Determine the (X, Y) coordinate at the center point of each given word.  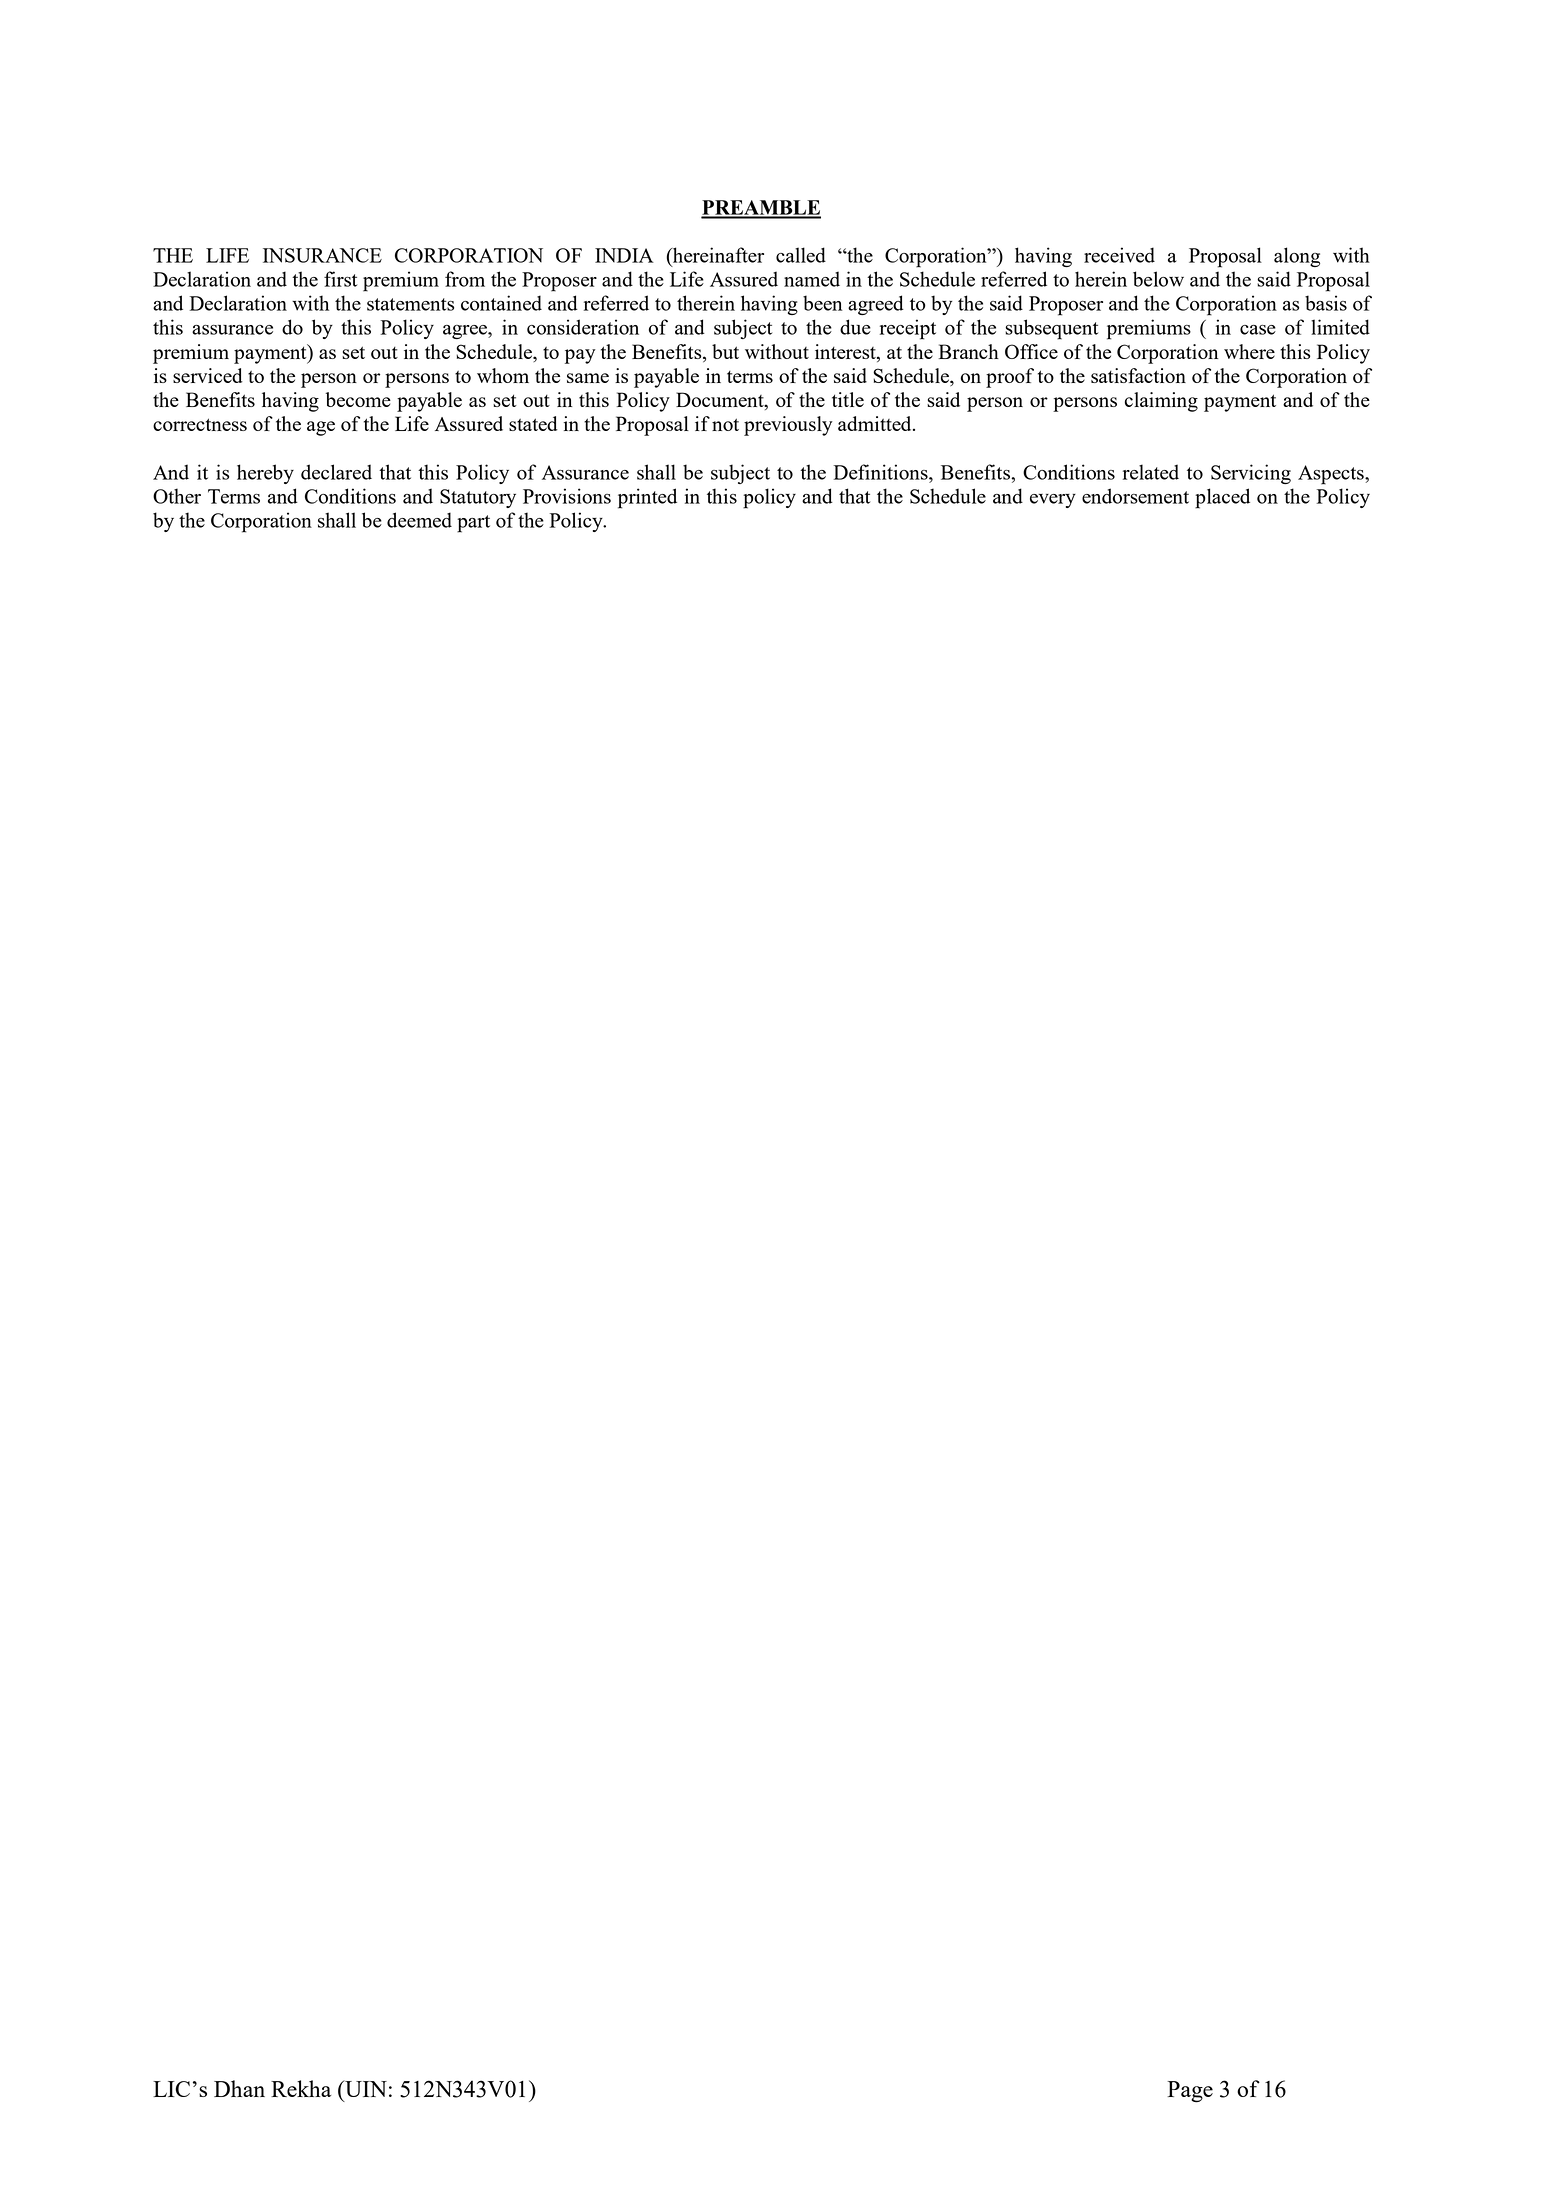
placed (1222, 498)
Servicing (1251, 474)
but (725, 351)
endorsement (1135, 496)
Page (1190, 2092)
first (340, 279)
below (1158, 279)
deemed (419, 520)
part (473, 524)
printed (647, 498)
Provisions (567, 496)
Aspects (1332, 475)
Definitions (882, 472)
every (1053, 501)
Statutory (478, 498)
